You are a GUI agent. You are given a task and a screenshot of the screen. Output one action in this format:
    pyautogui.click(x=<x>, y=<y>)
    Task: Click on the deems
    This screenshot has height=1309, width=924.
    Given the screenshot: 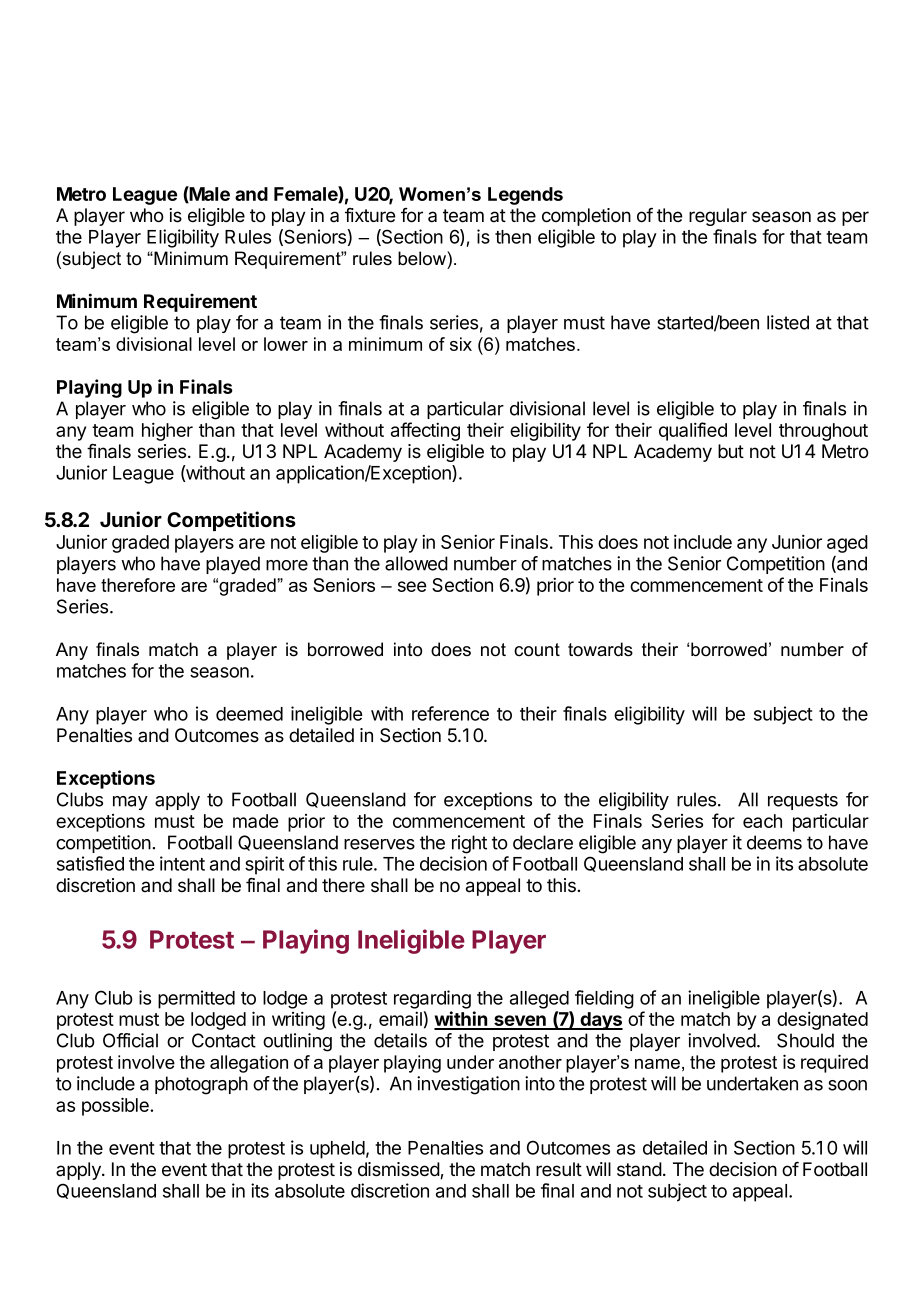 What is the action you would take?
    pyautogui.click(x=774, y=842)
